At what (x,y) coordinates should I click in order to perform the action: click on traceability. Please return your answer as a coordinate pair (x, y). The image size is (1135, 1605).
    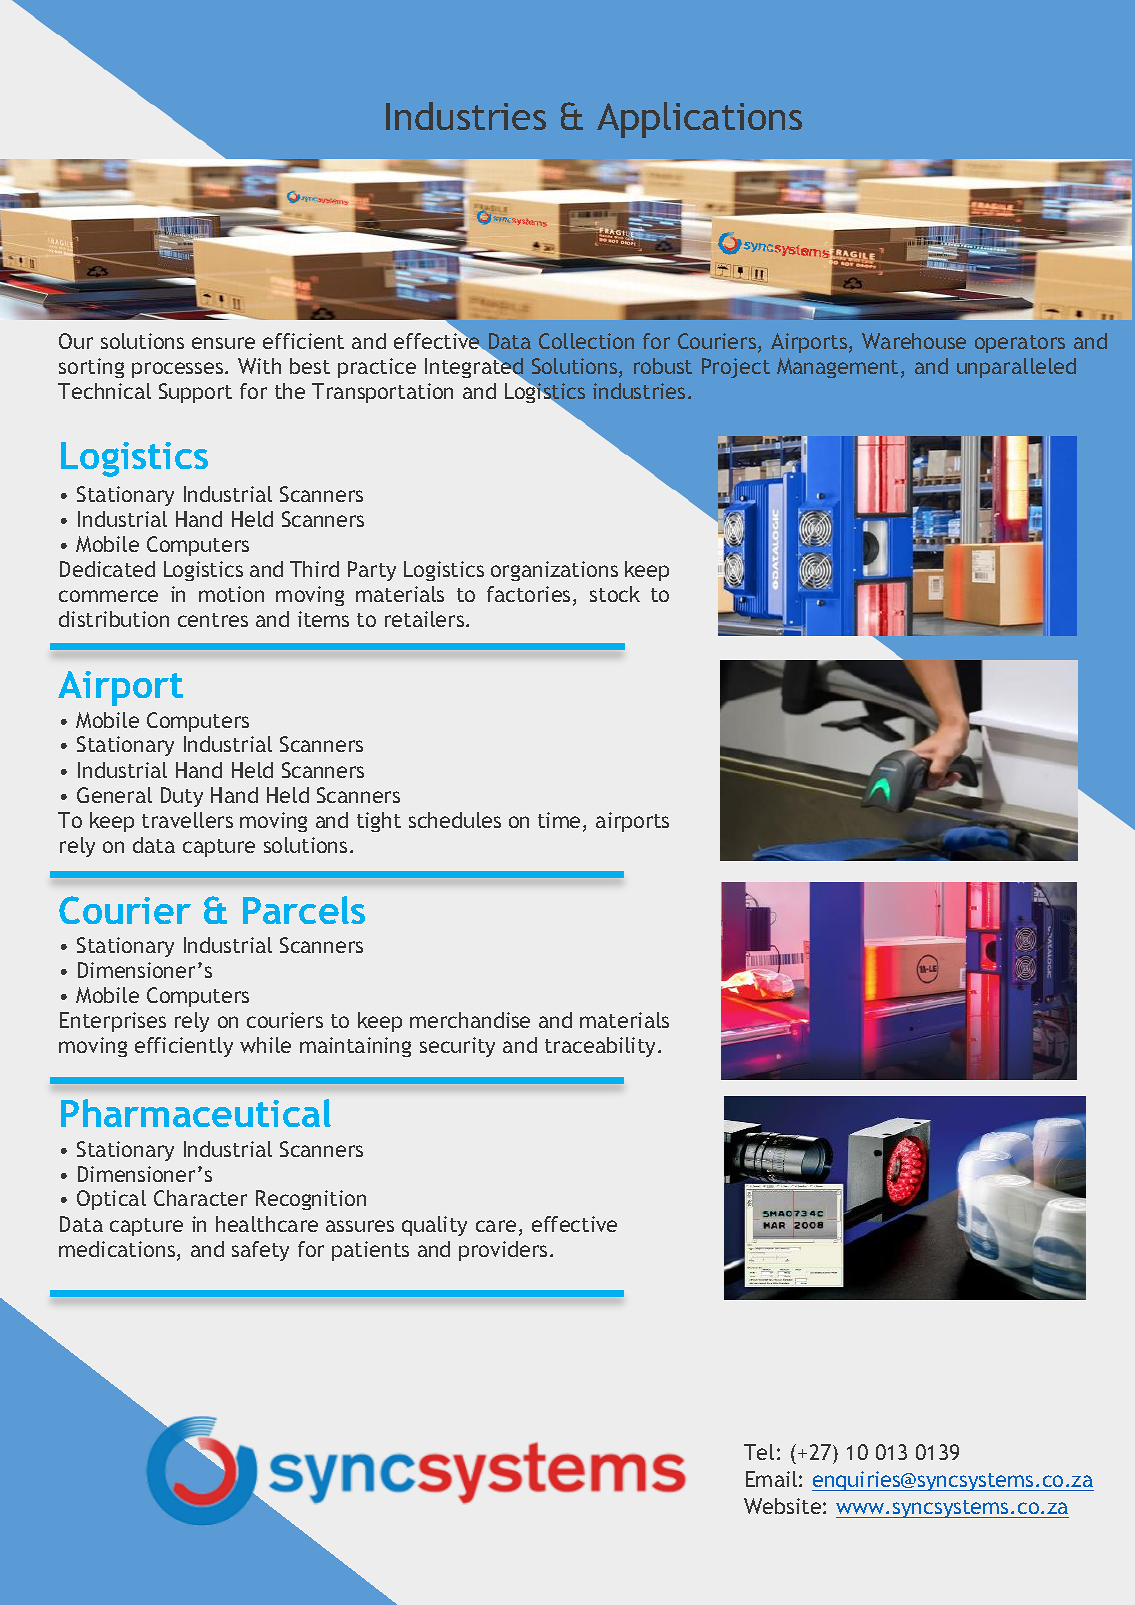
    Looking at the image, I should click on (602, 1047).
